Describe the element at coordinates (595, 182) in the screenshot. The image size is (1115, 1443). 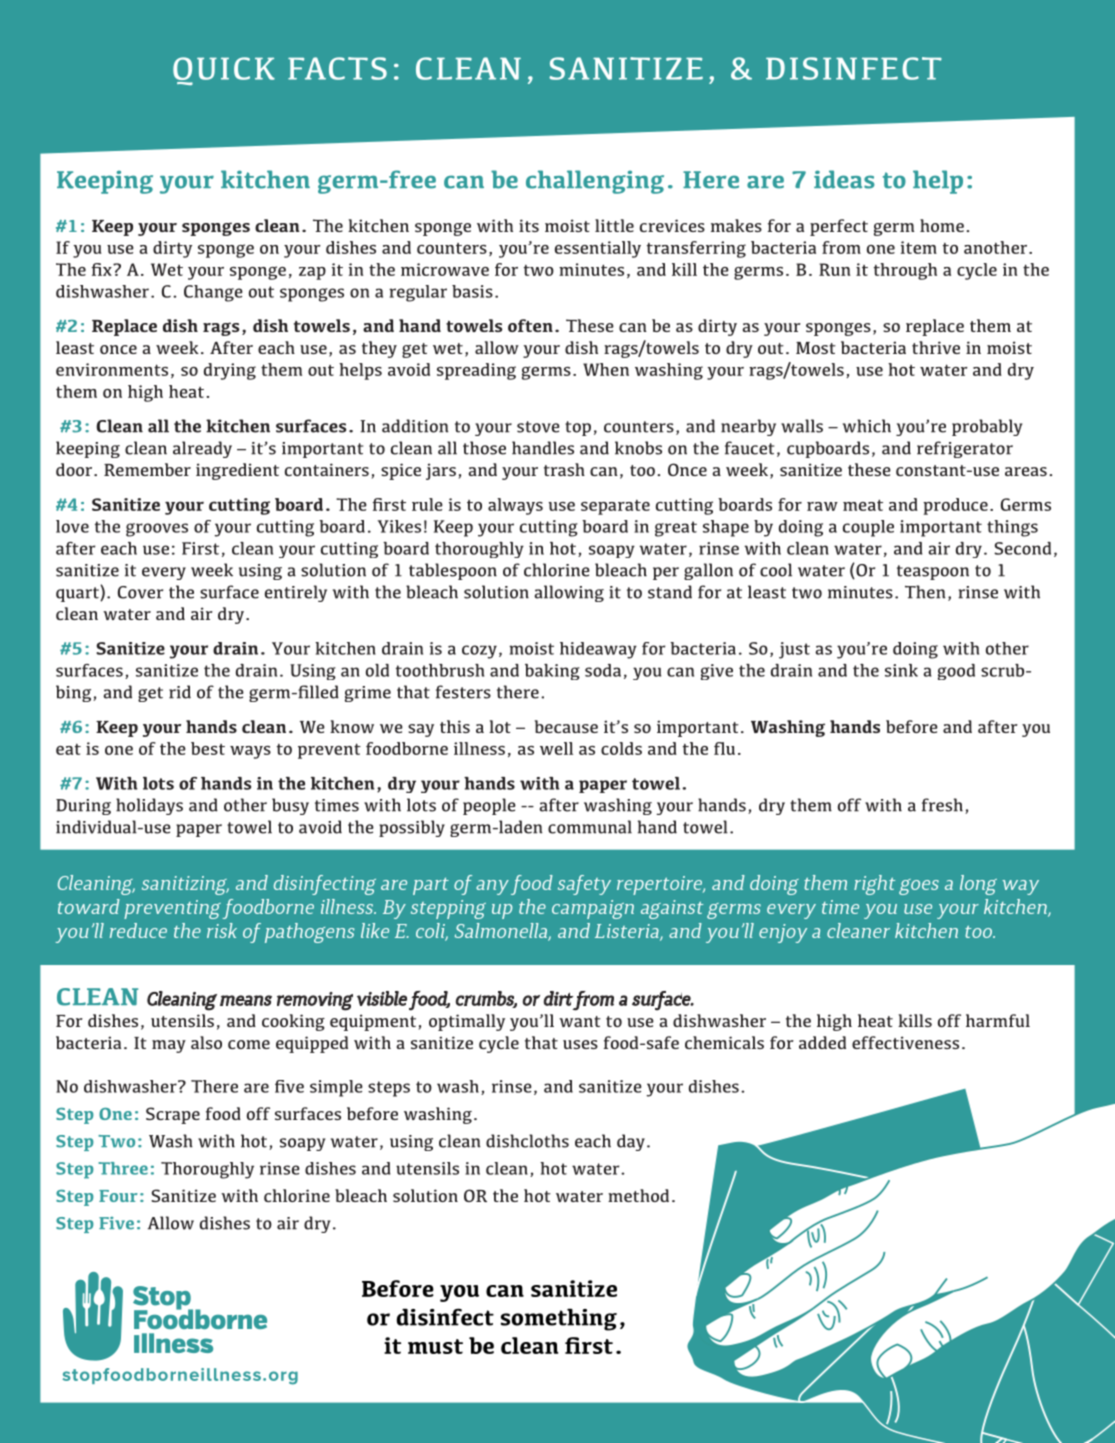
I see `challenging` at that location.
